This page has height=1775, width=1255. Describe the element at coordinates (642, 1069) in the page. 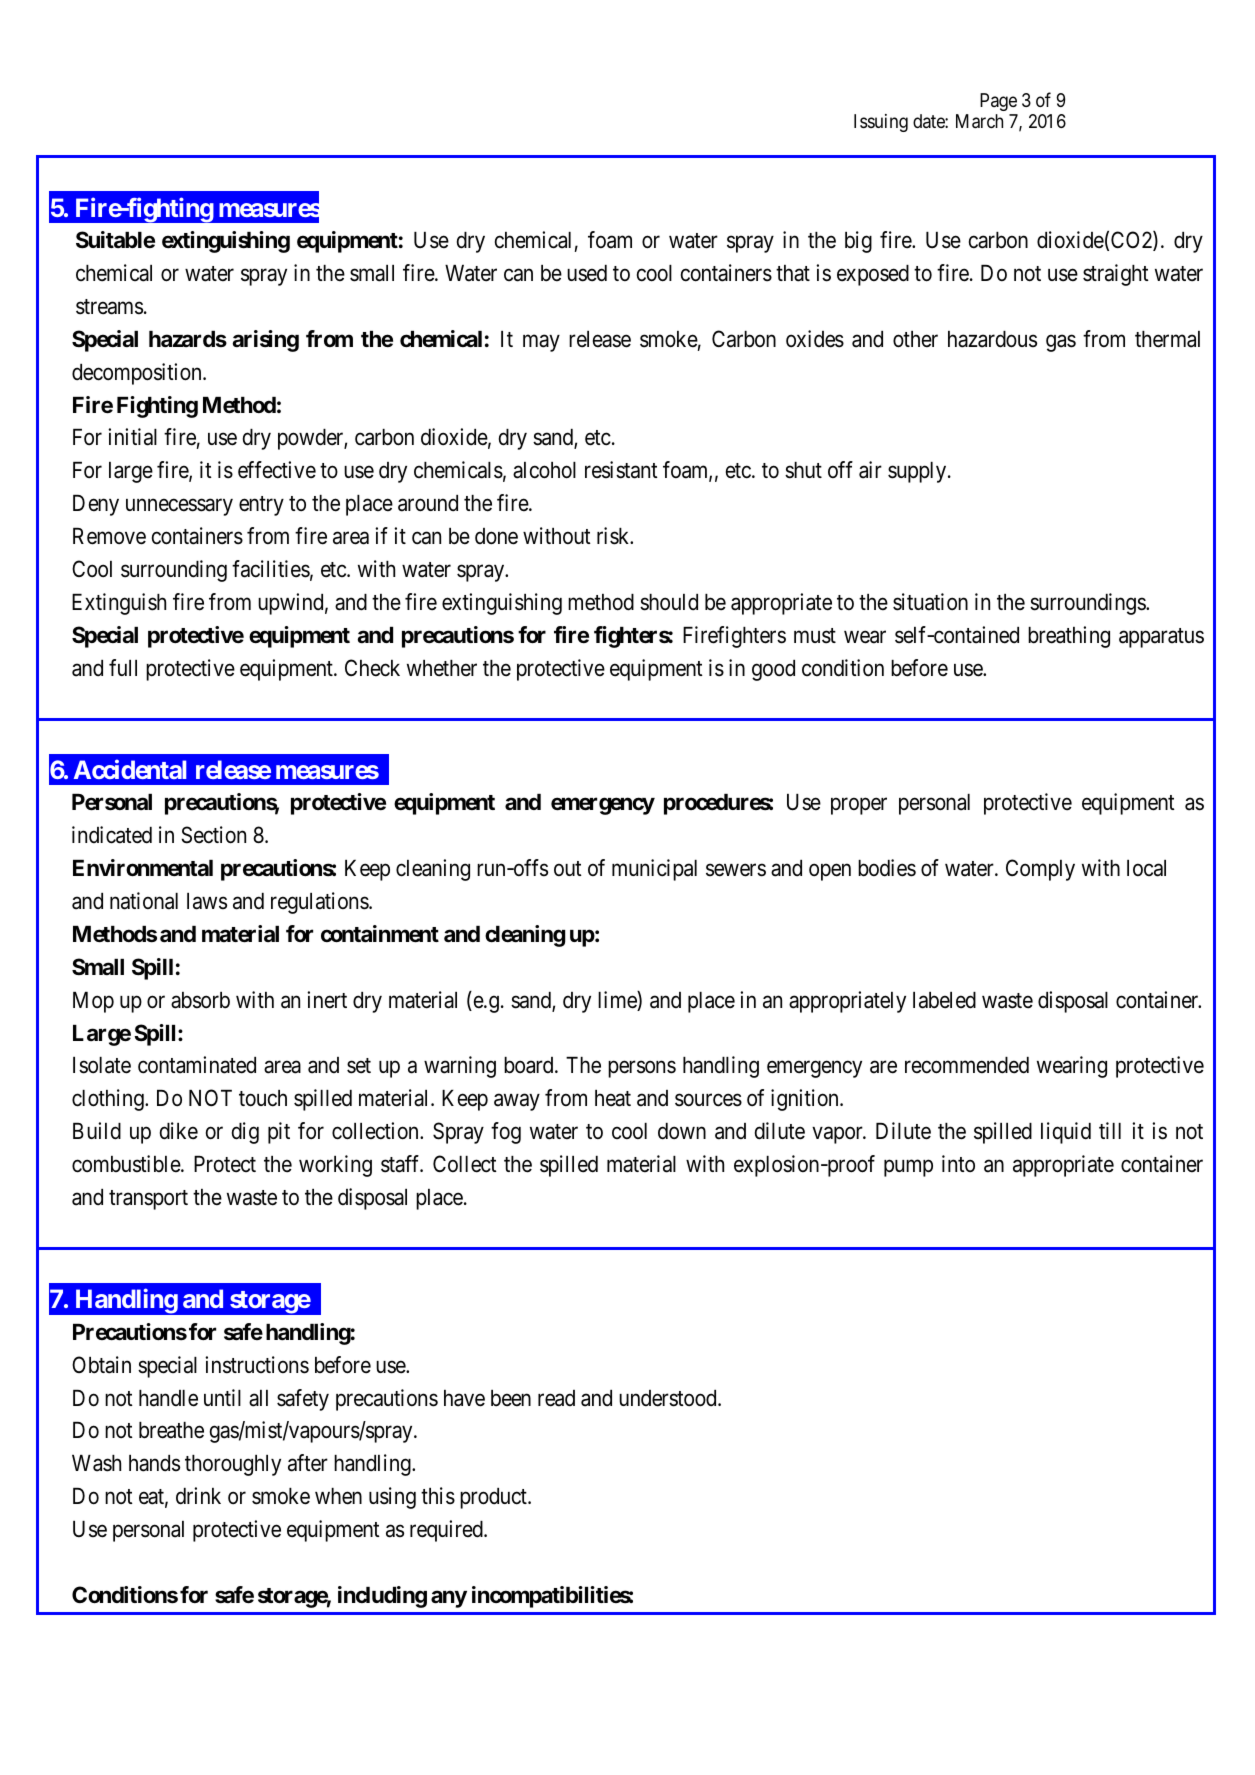

I see `persons` at that location.
